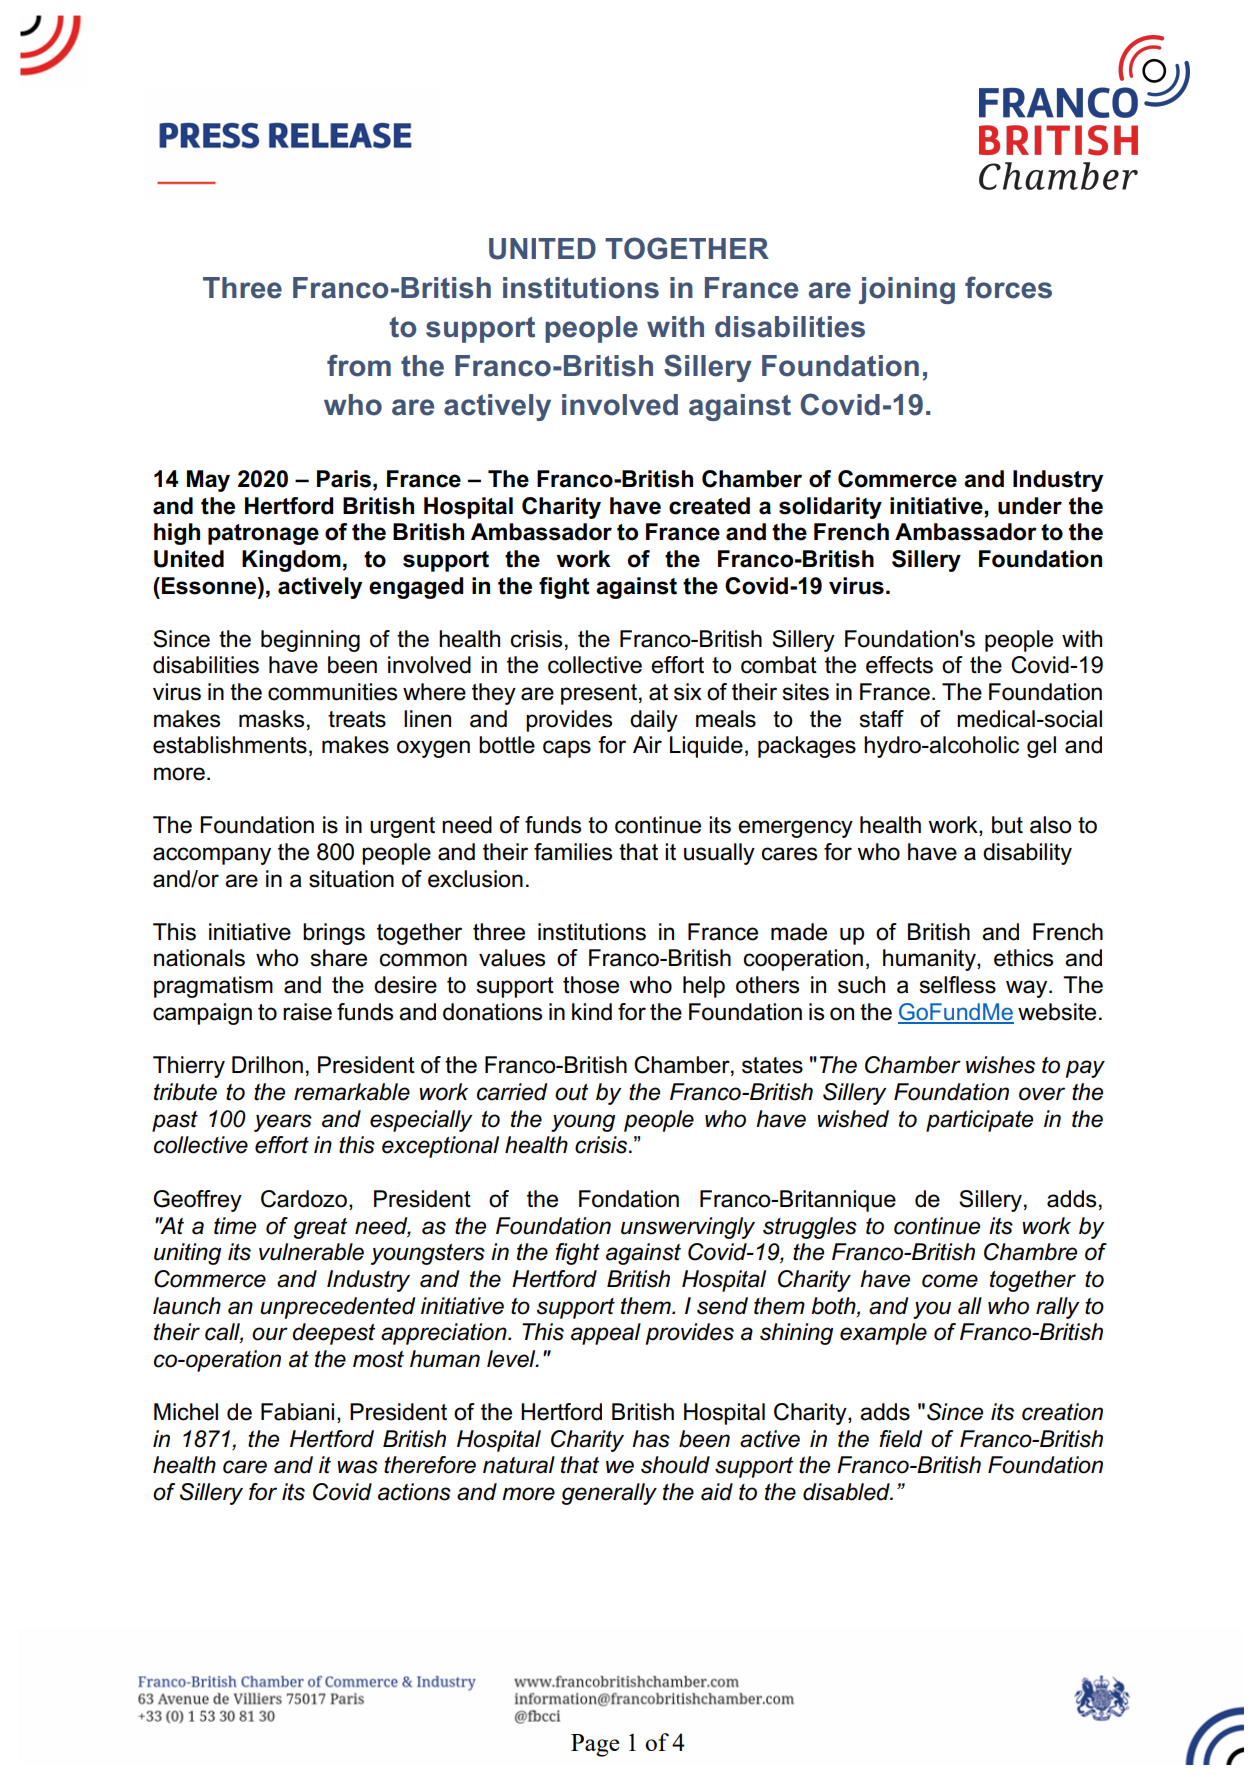 The height and width of the screenshot is (1775, 1255). What do you see at coordinates (1008, 287) in the screenshot?
I see `forces` at bounding box center [1008, 287].
